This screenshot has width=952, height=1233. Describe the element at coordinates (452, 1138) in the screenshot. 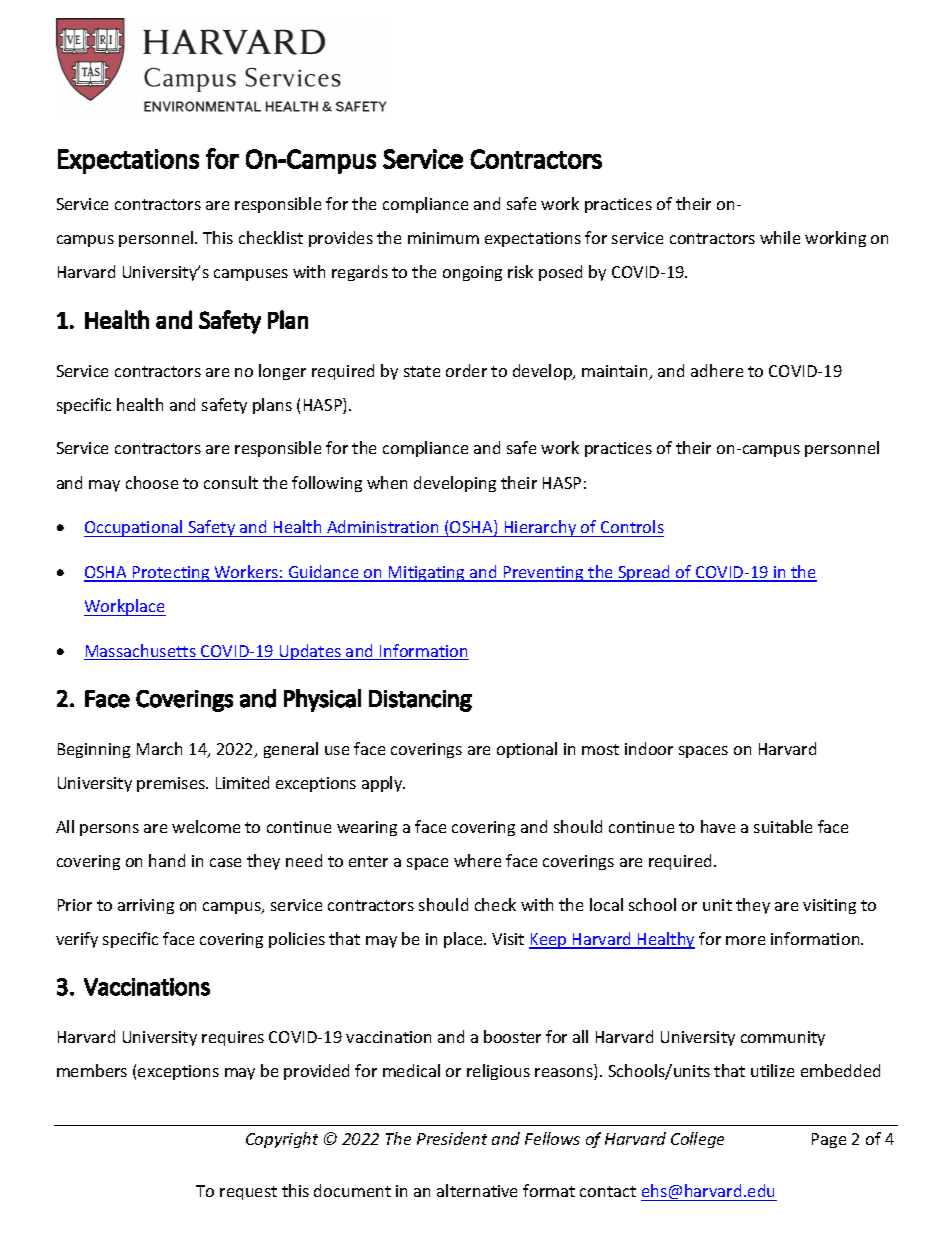

I see `President` at that location.
